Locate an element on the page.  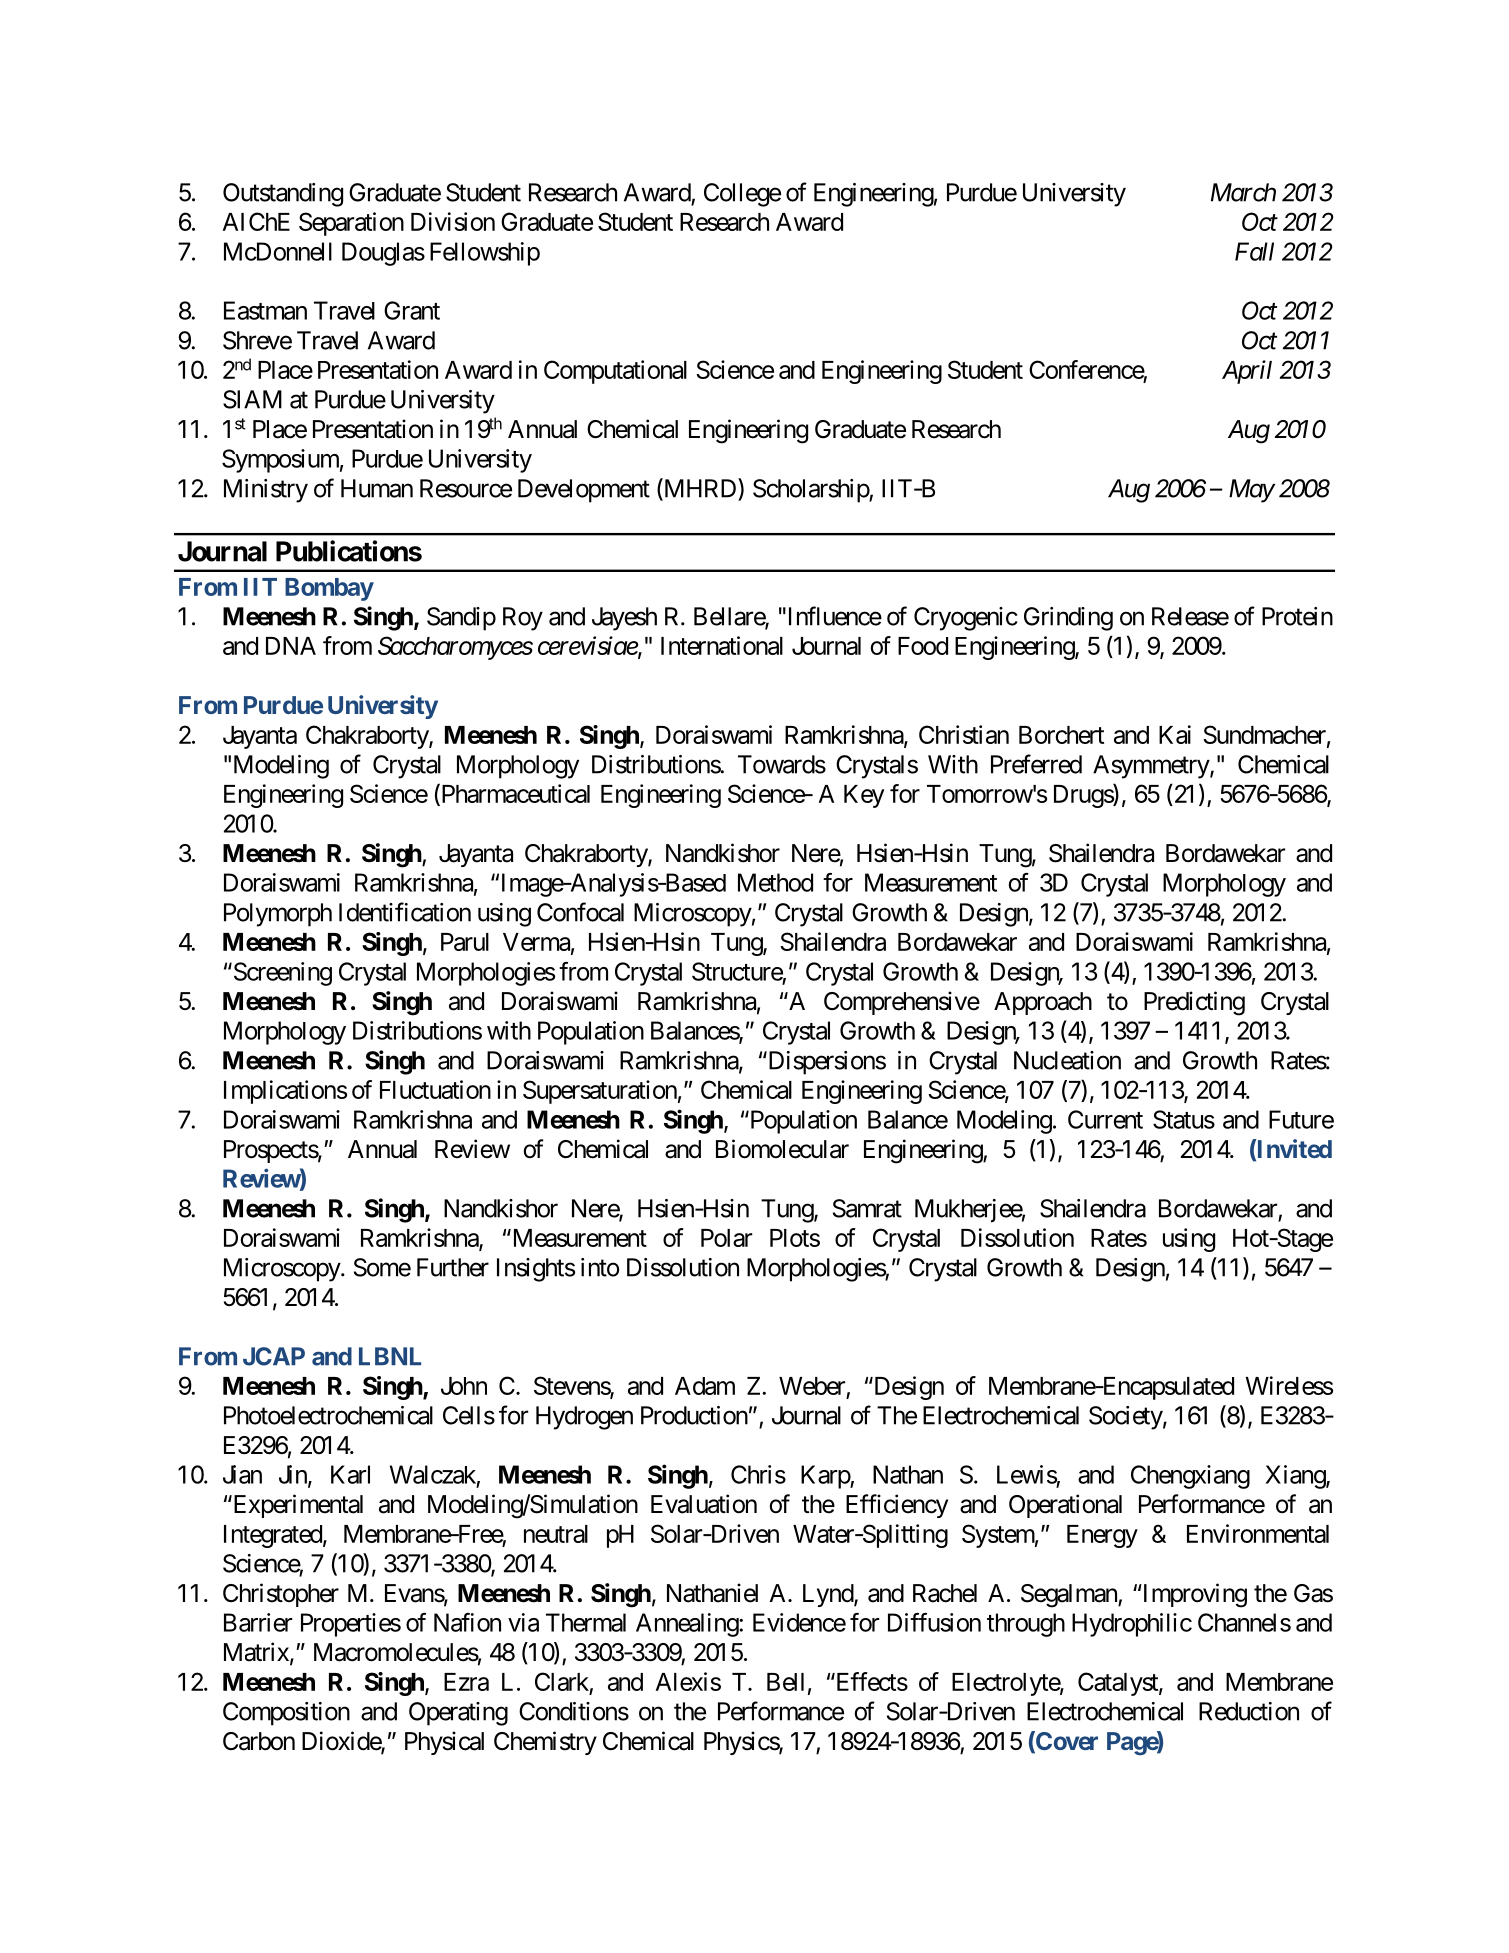
Separation is located at coordinates (351, 224).
